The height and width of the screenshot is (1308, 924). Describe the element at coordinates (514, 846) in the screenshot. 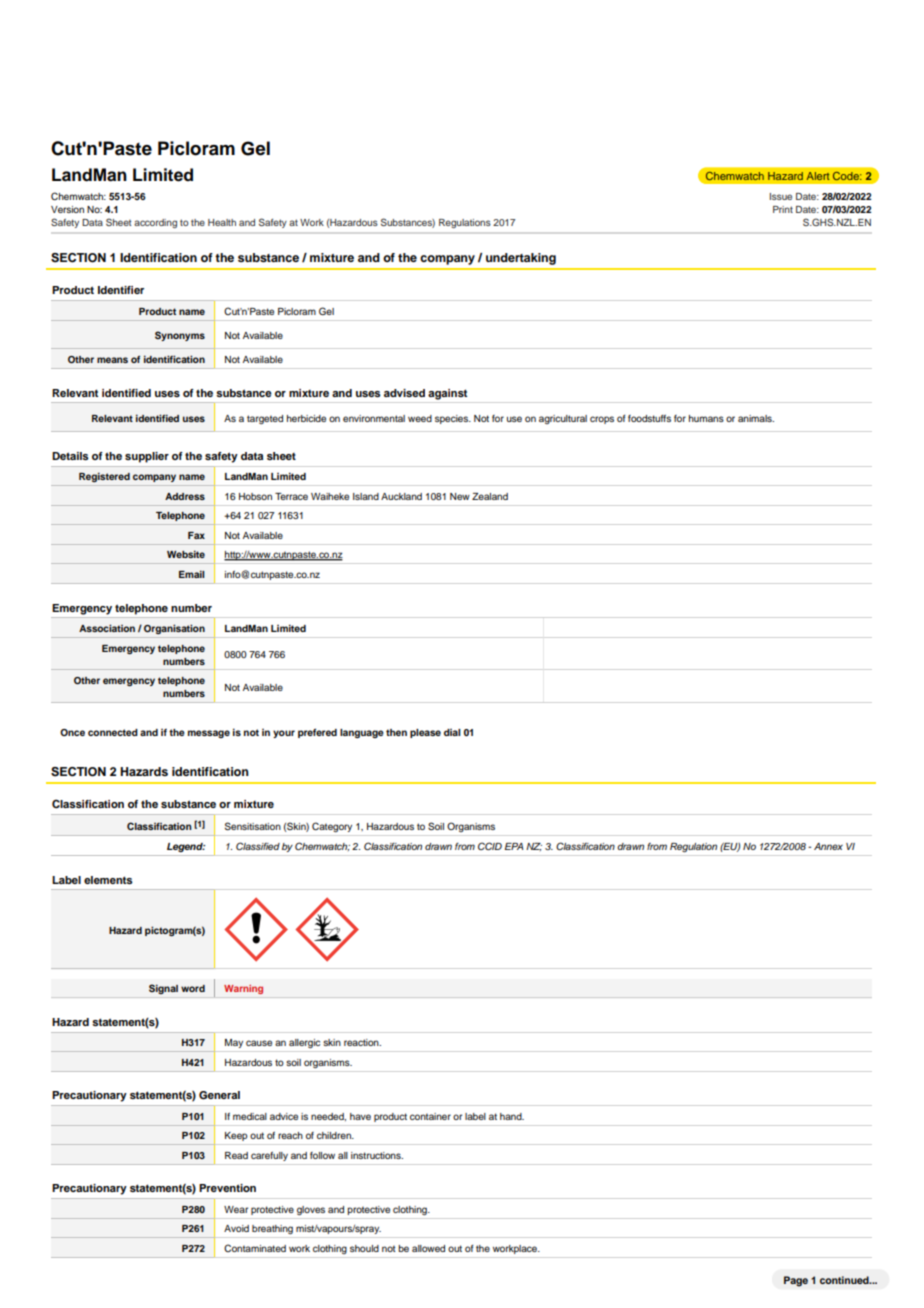

I see `EPA` at that location.
